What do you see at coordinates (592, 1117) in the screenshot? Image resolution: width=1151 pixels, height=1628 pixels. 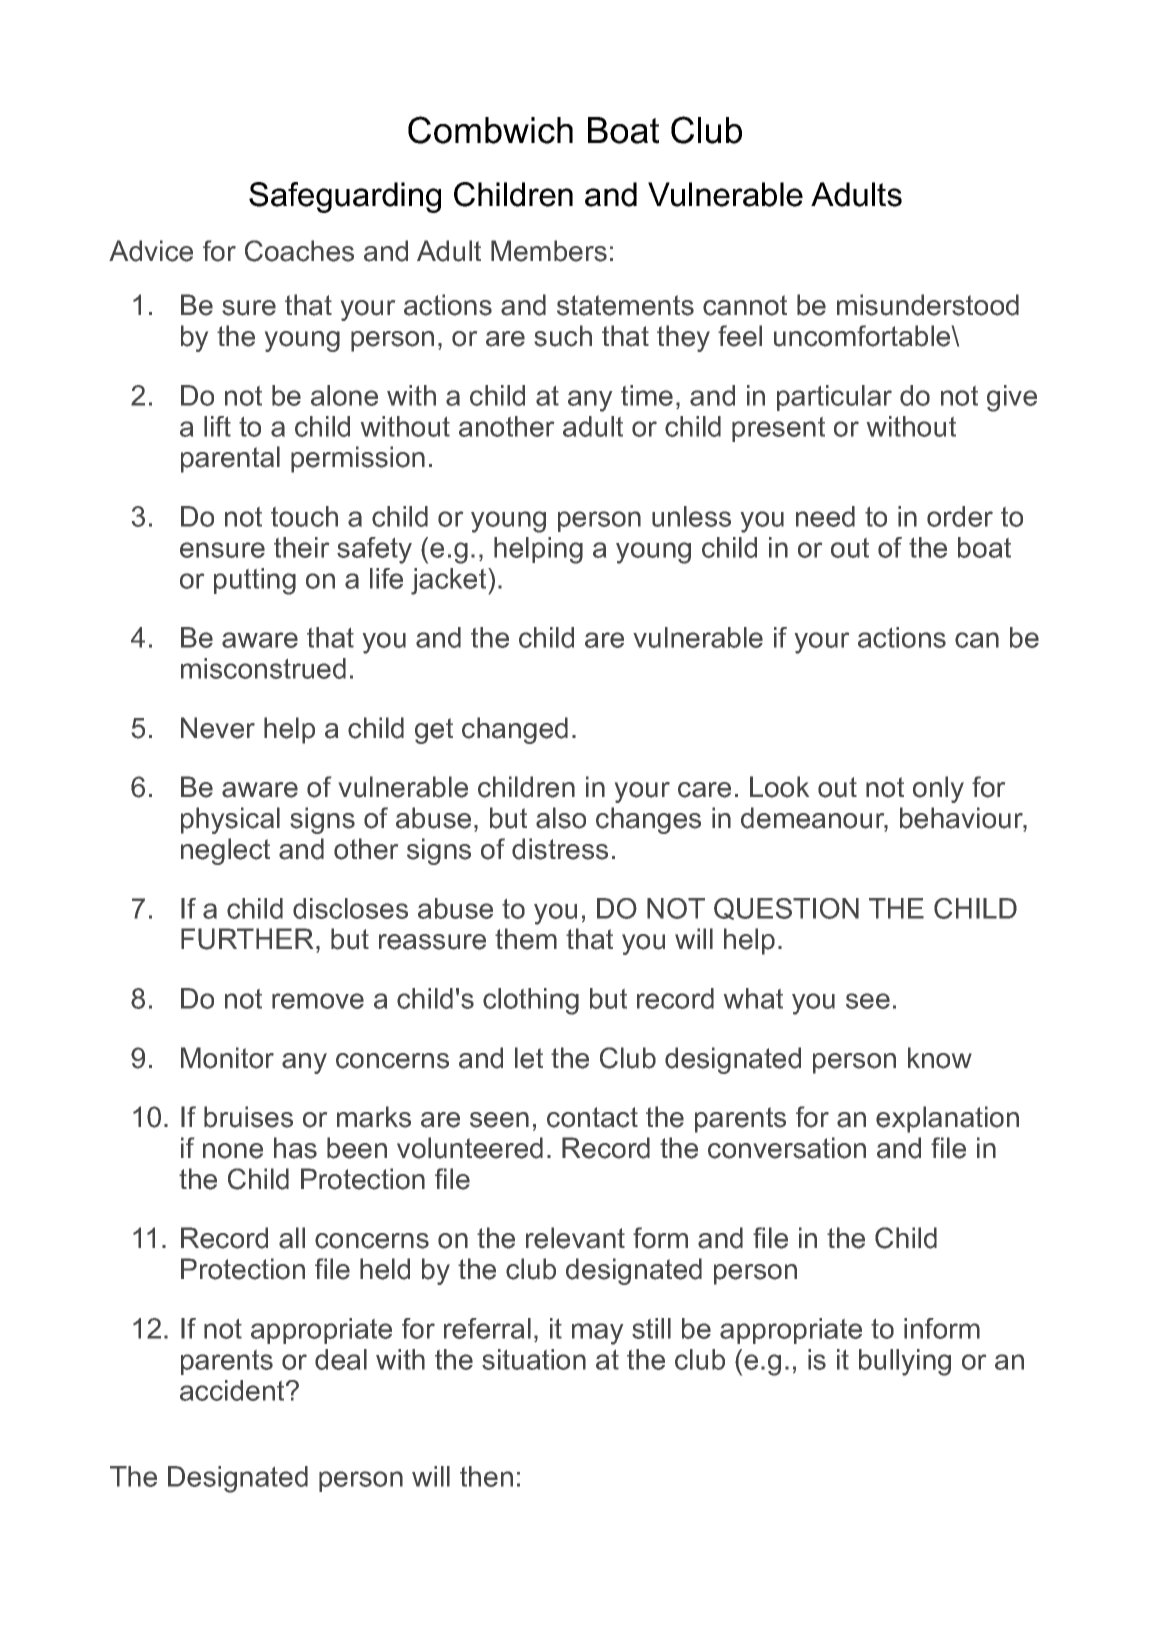 I see `contact` at bounding box center [592, 1117].
